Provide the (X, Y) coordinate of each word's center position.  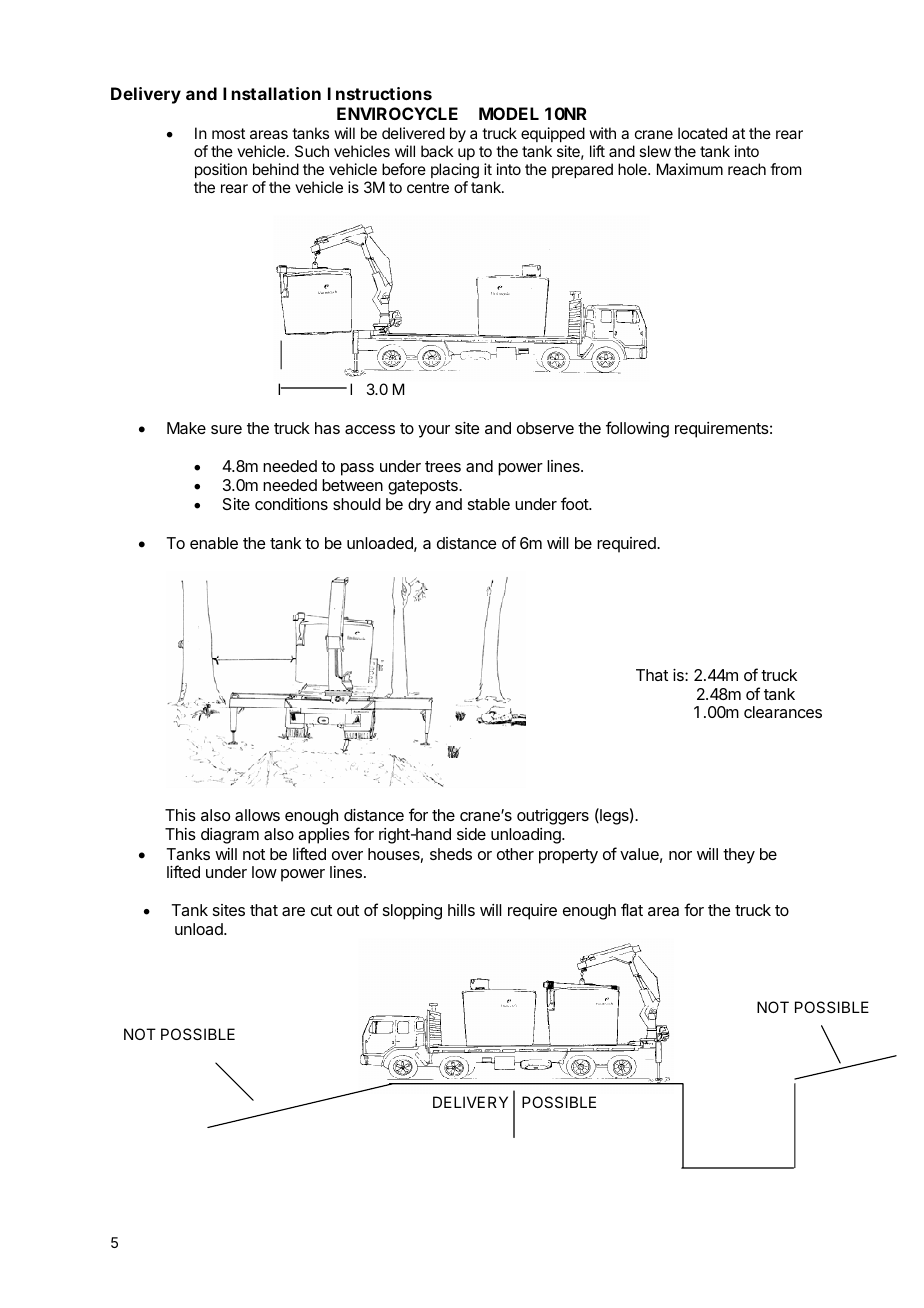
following (637, 429)
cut (321, 910)
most (228, 133)
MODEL (509, 113)
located (702, 133)
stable (489, 504)
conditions (291, 504)
